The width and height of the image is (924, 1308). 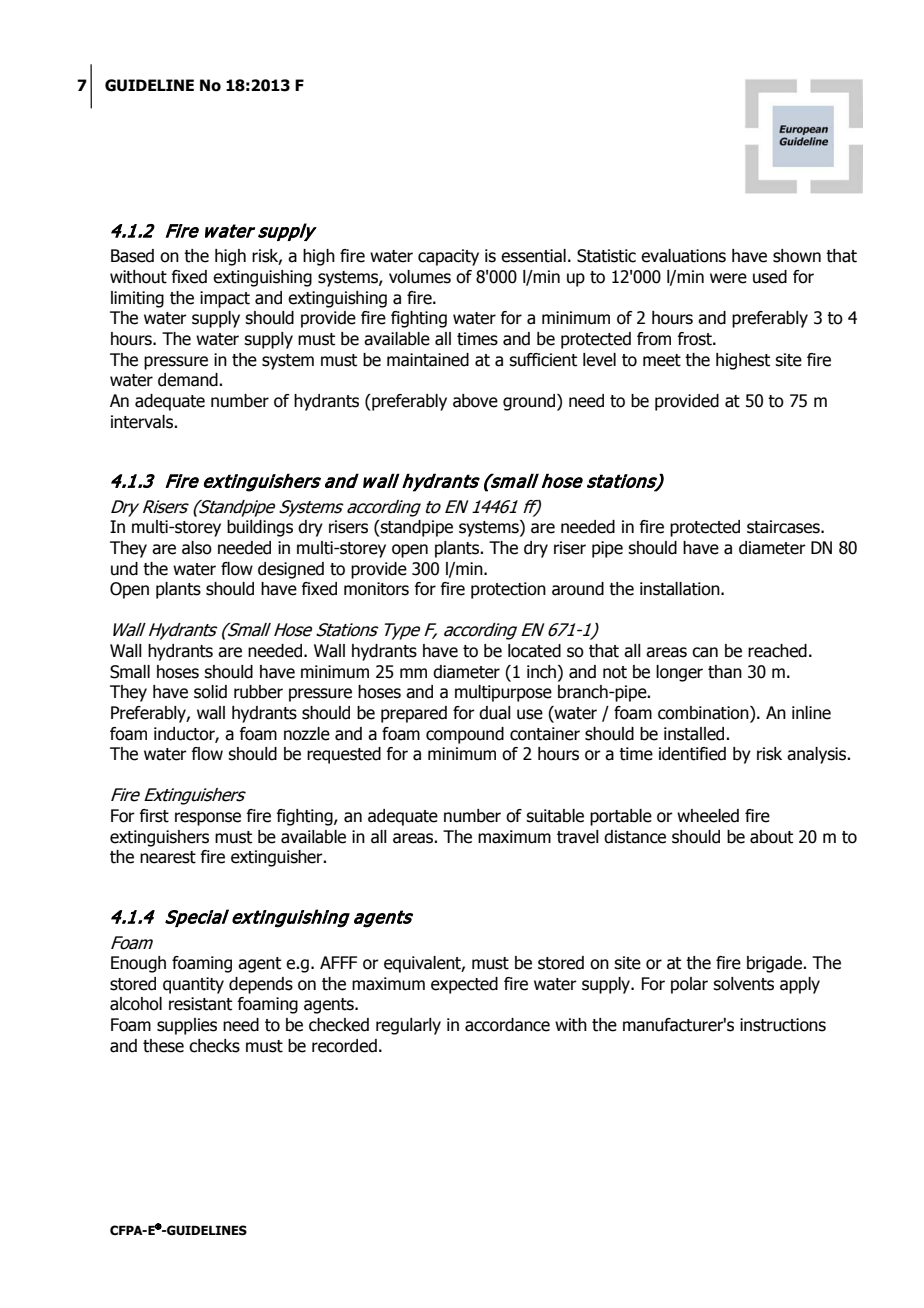 I want to click on response, so click(x=208, y=819).
